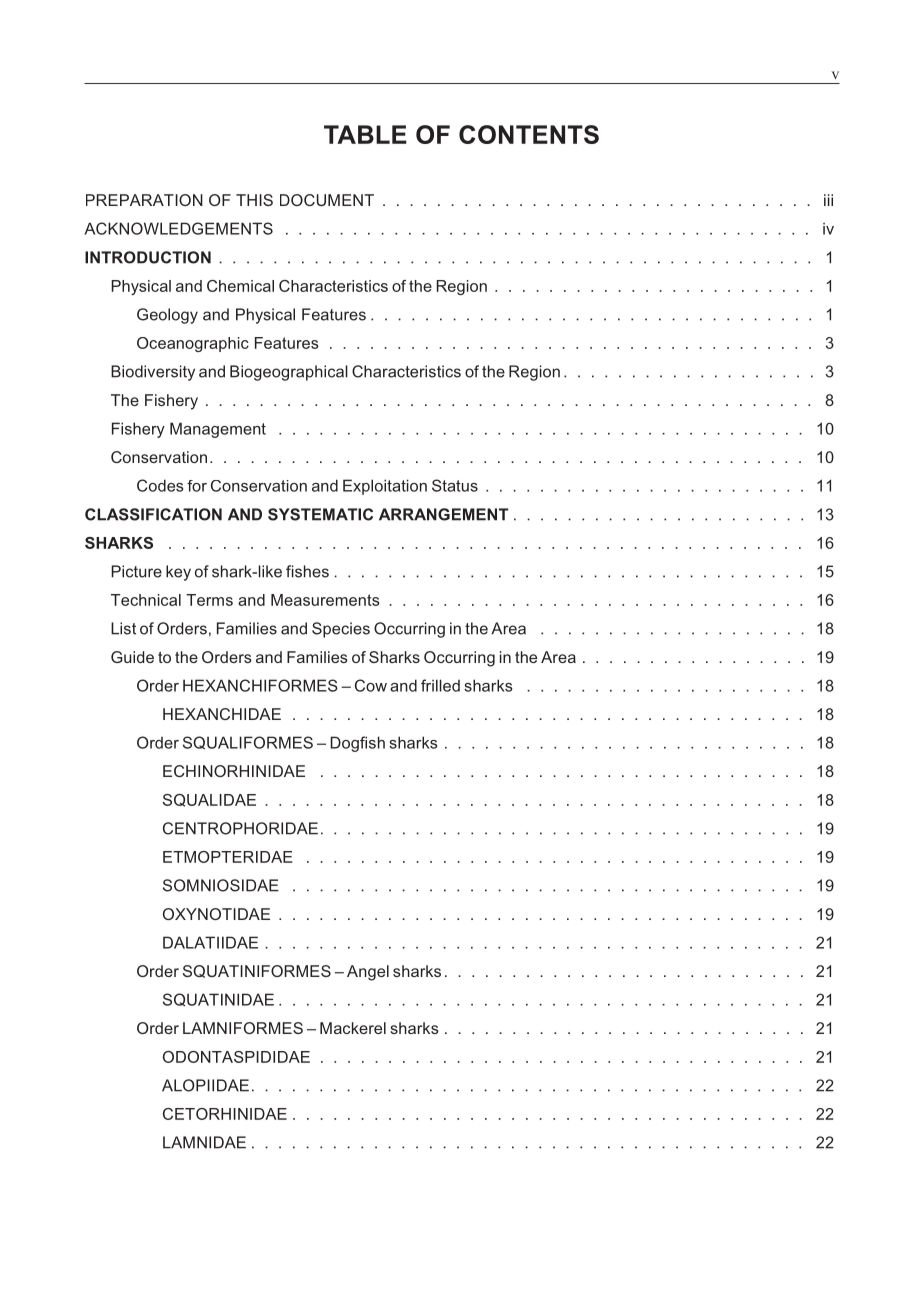  Describe the element at coordinates (828, 200) in the screenshot. I see `iii` at that location.
